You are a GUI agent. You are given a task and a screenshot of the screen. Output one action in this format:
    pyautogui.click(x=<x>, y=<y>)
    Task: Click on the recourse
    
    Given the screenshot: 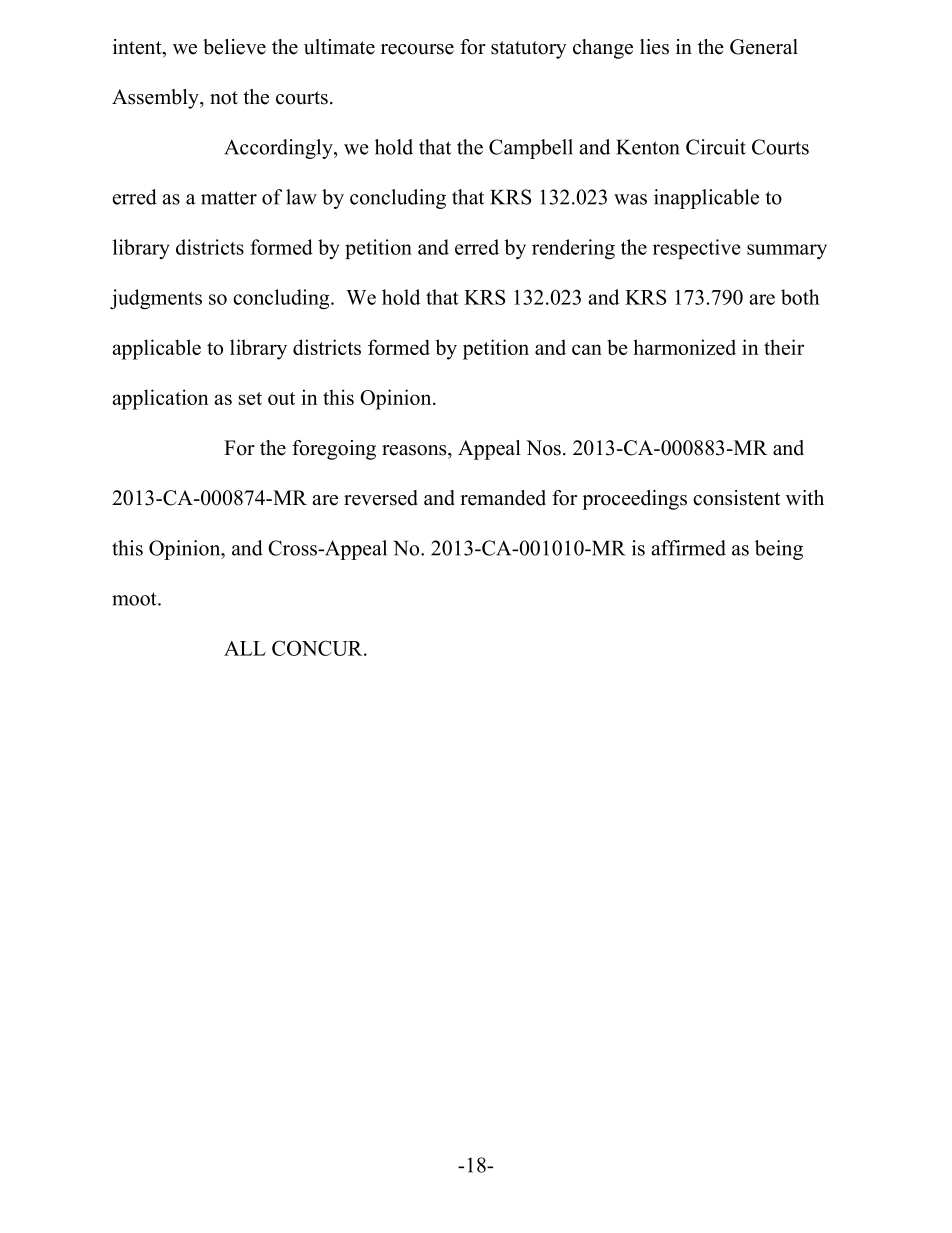 What is the action you would take?
    pyautogui.click(x=417, y=49)
